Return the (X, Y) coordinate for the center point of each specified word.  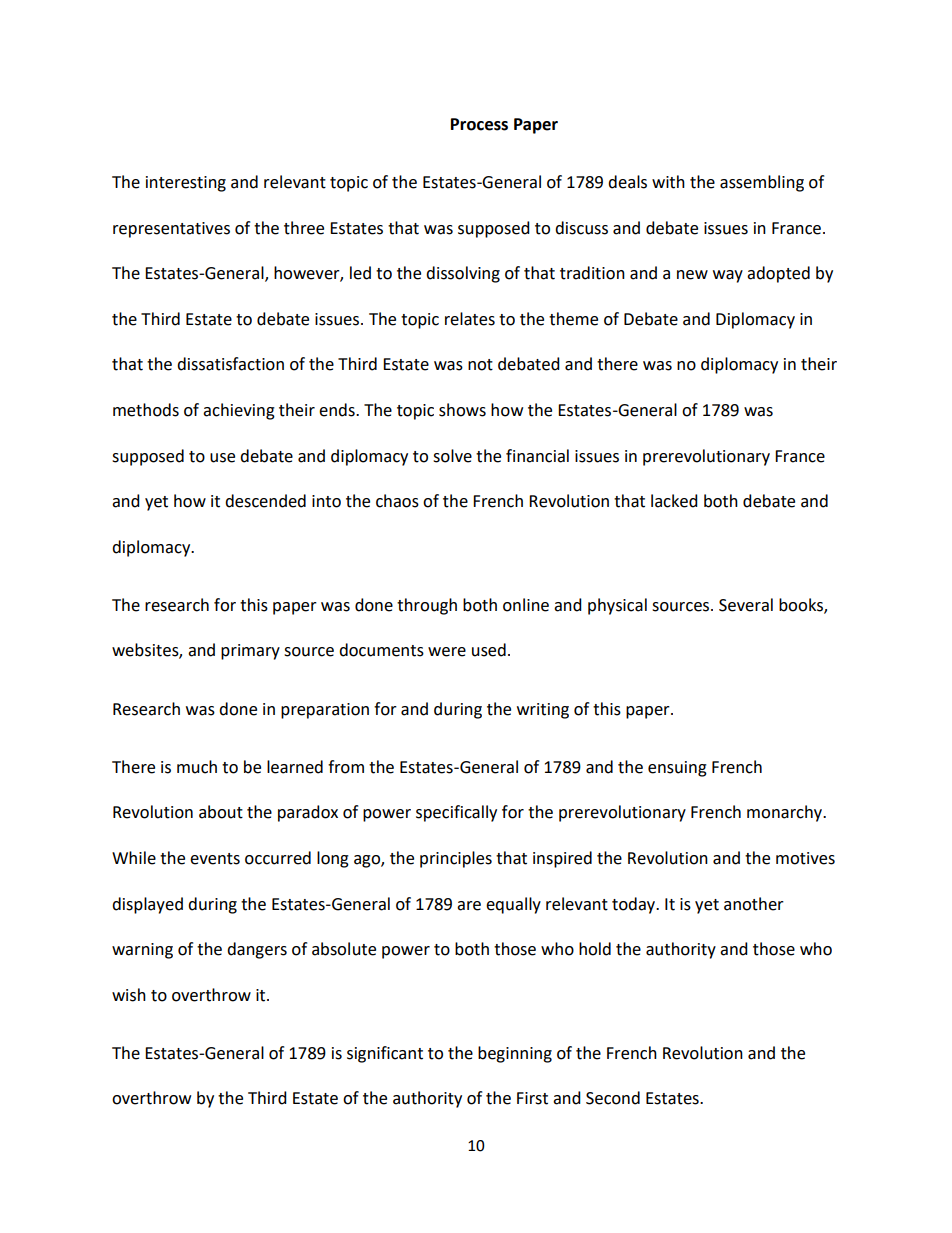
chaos (397, 501)
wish (129, 995)
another (754, 904)
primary (250, 652)
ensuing (677, 769)
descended (265, 501)
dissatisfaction (230, 364)
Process (479, 124)
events (215, 859)
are (469, 906)
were (447, 652)
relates (470, 319)
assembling (762, 183)
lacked (674, 501)
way (728, 276)
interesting (186, 184)
